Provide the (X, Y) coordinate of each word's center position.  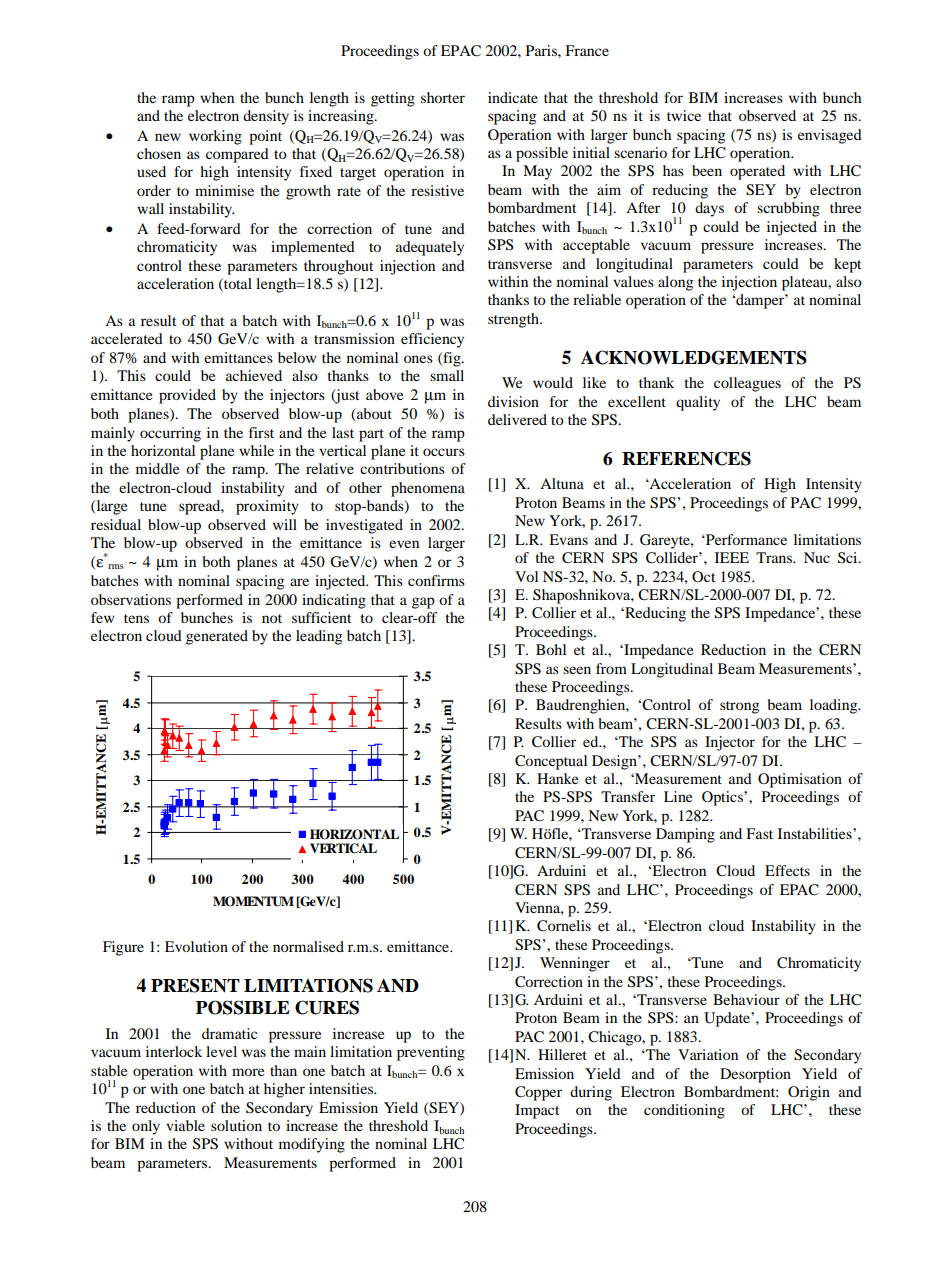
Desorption (755, 1075)
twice (684, 115)
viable (185, 1125)
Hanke (557, 778)
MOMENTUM (253, 901)
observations (131, 599)
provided (187, 396)
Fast (759, 833)
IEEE (732, 557)
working (215, 137)
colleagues (747, 384)
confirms (436, 580)
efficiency (432, 340)
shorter (443, 97)
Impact (537, 1111)
